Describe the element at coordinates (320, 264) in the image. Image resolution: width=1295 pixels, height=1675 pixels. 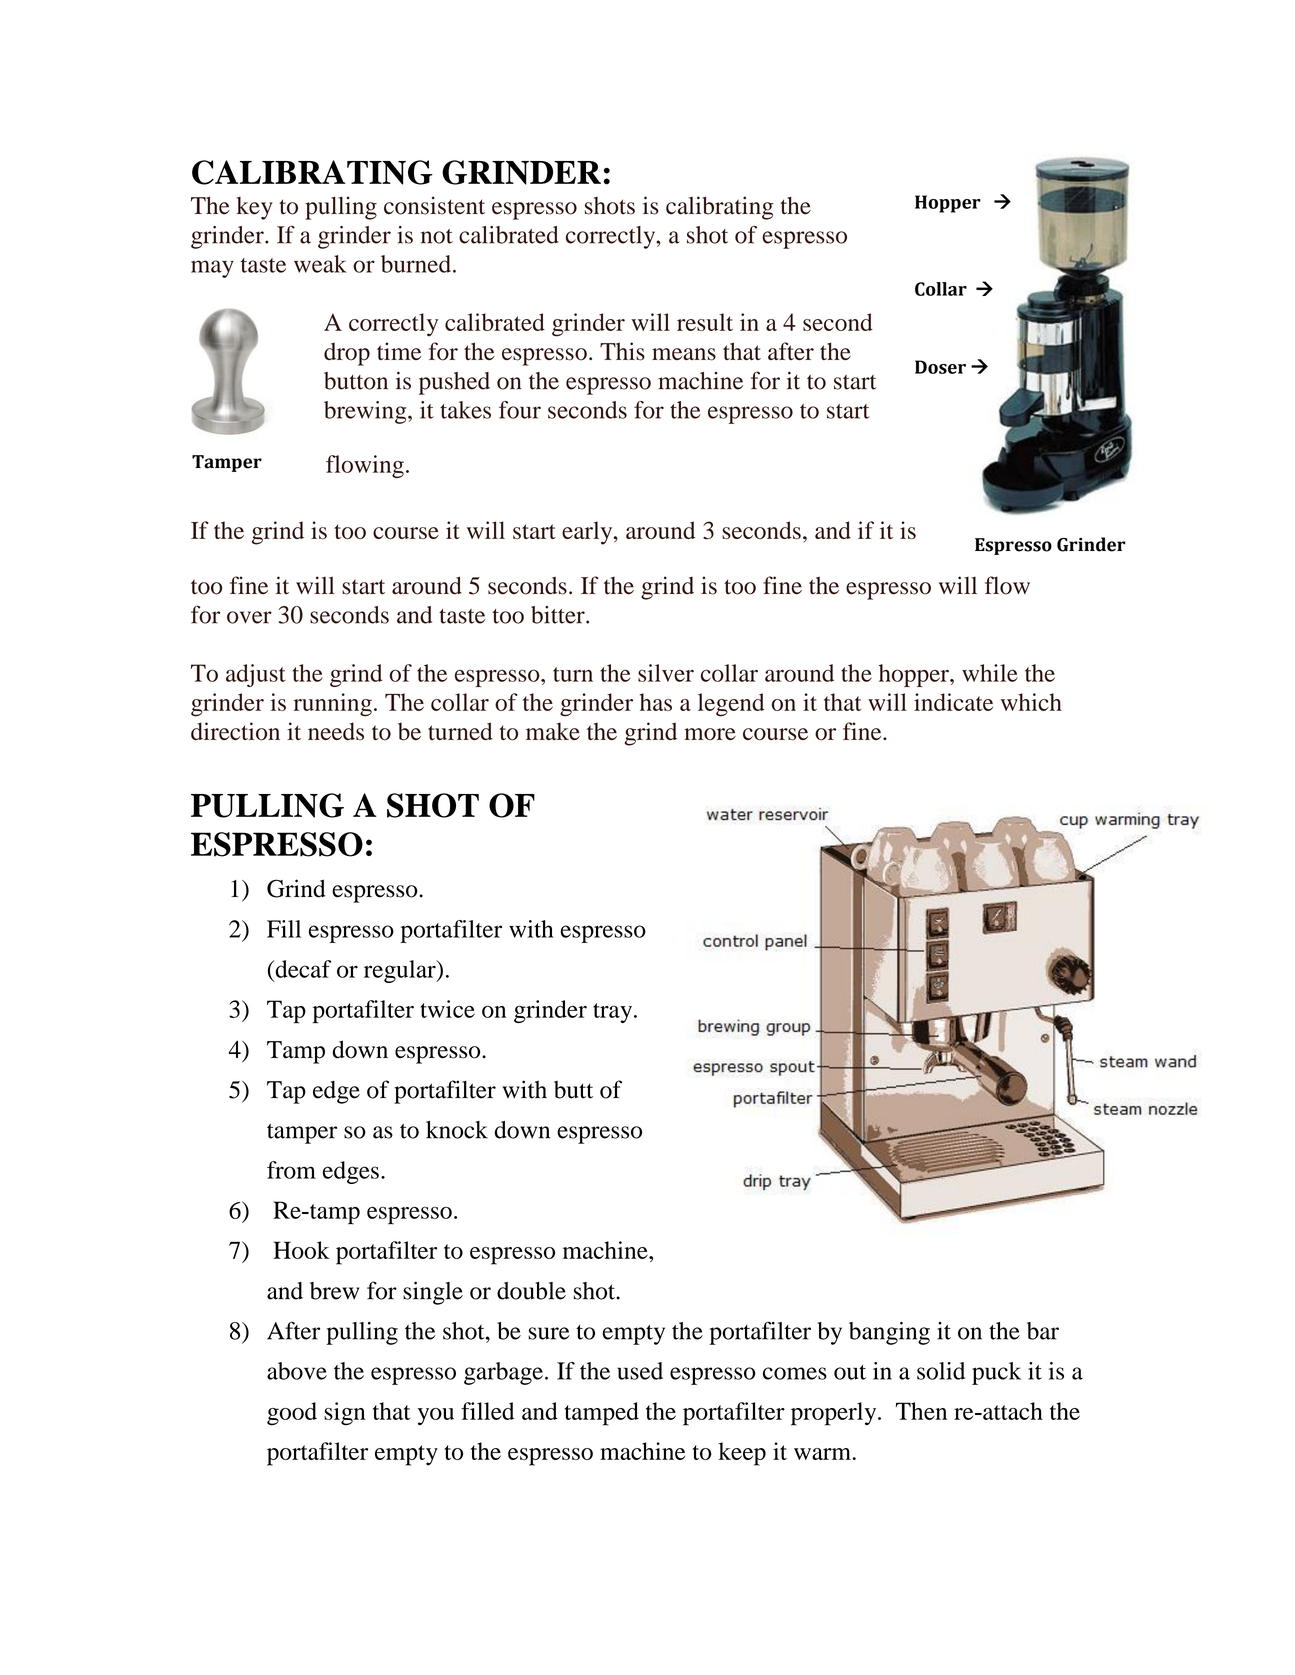
I see `weak` at that location.
